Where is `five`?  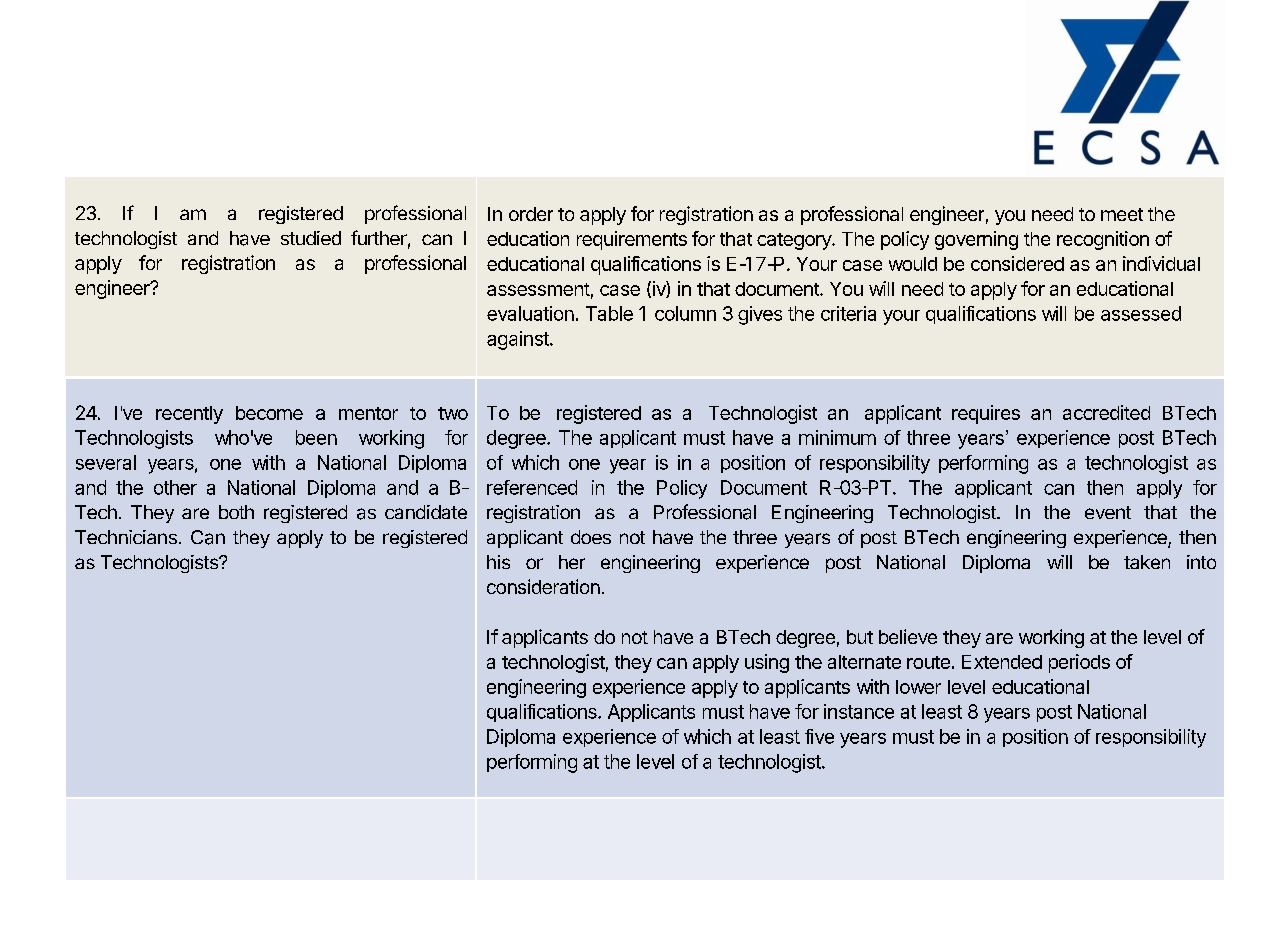 five is located at coordinates (819, 736).
